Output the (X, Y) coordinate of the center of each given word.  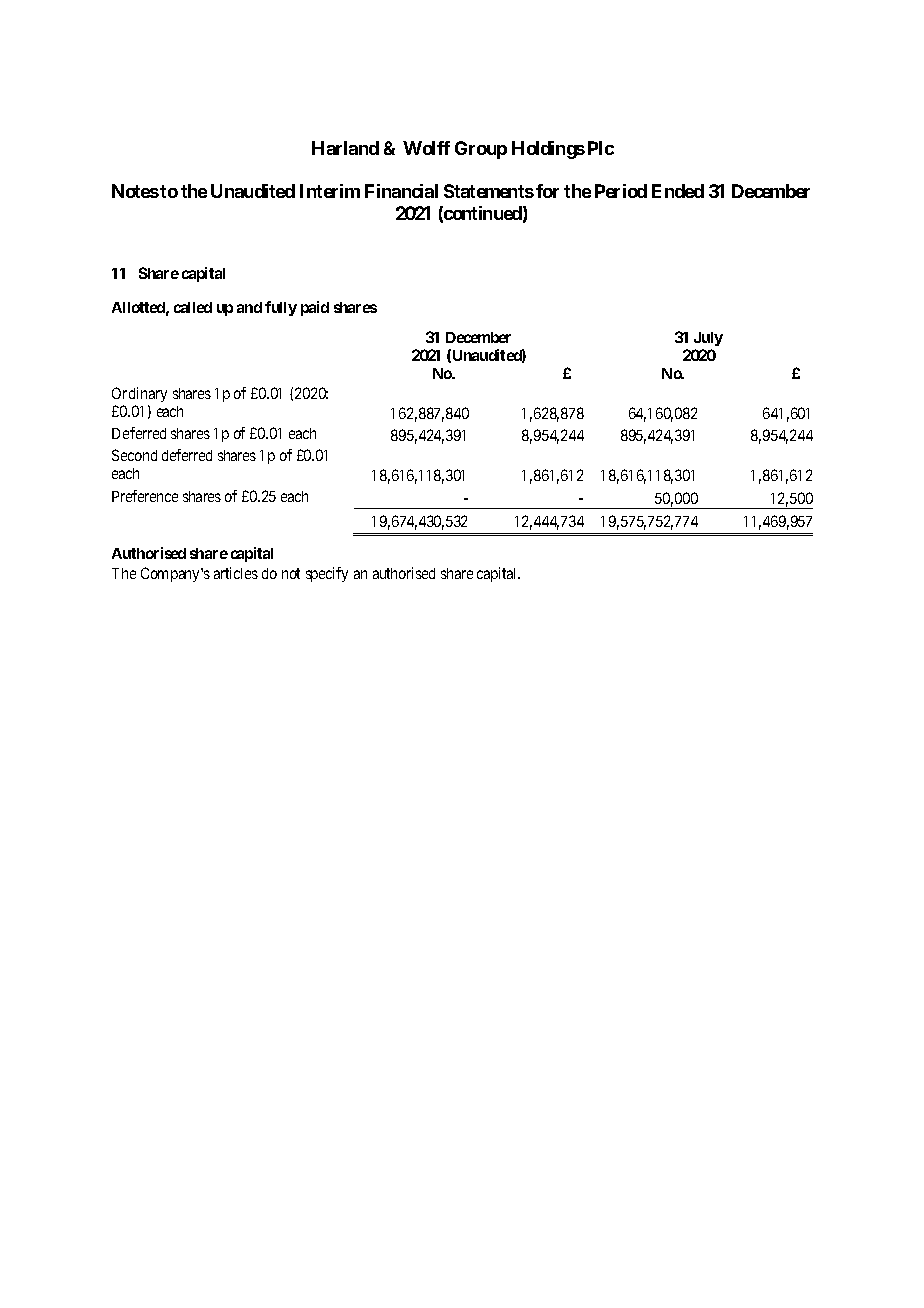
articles (236, 573)
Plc (601, 148)
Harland (345, 148)
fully (281, 308)
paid (315, 308)
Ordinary (139, 394)
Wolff (426, 148)
